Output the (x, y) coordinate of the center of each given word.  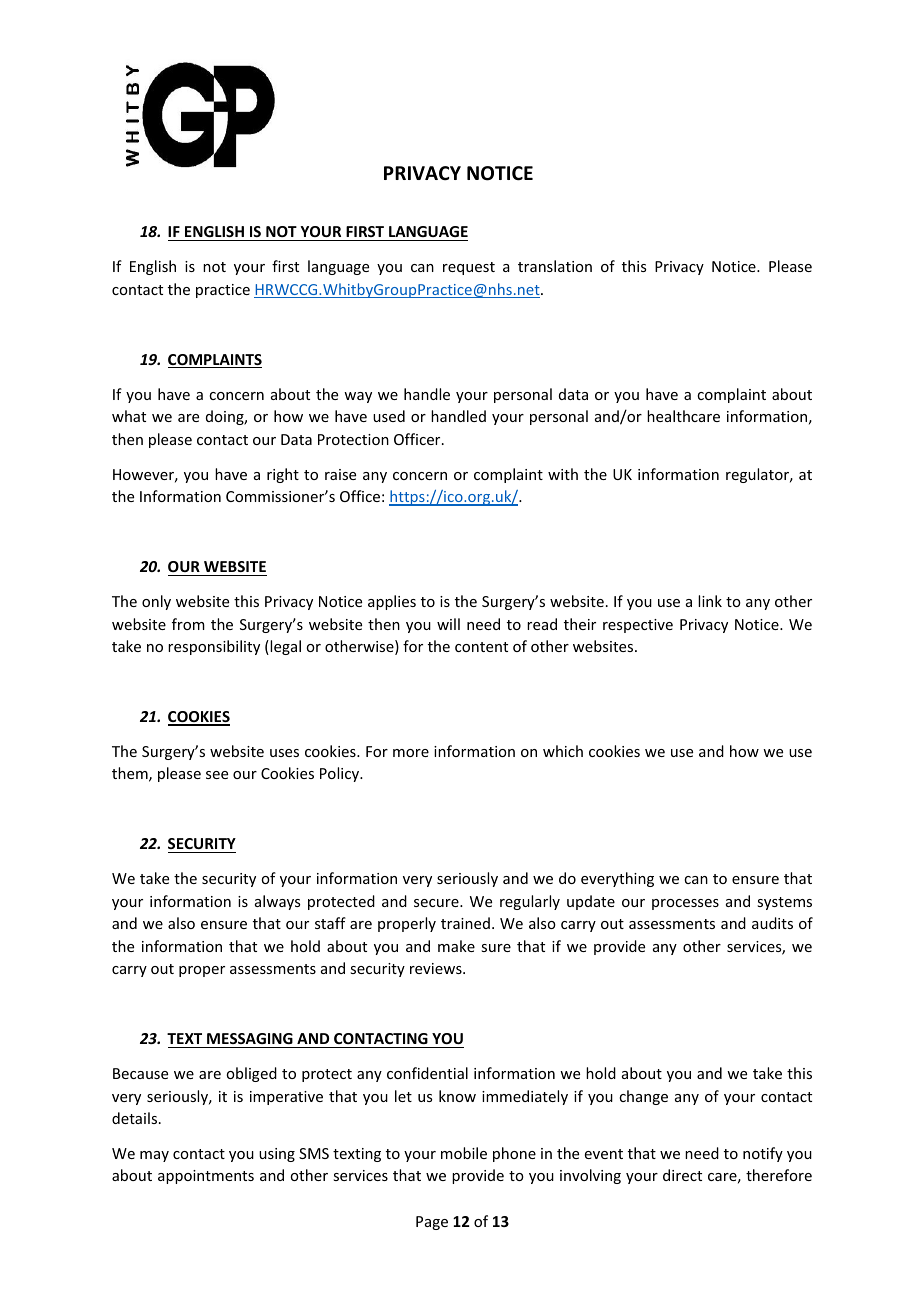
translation (555, 266)
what (129, 416)
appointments (206, 1177)
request (469, 268)
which (563, 751)
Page (432, 1223)
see (217, 775)
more (411, 753)
